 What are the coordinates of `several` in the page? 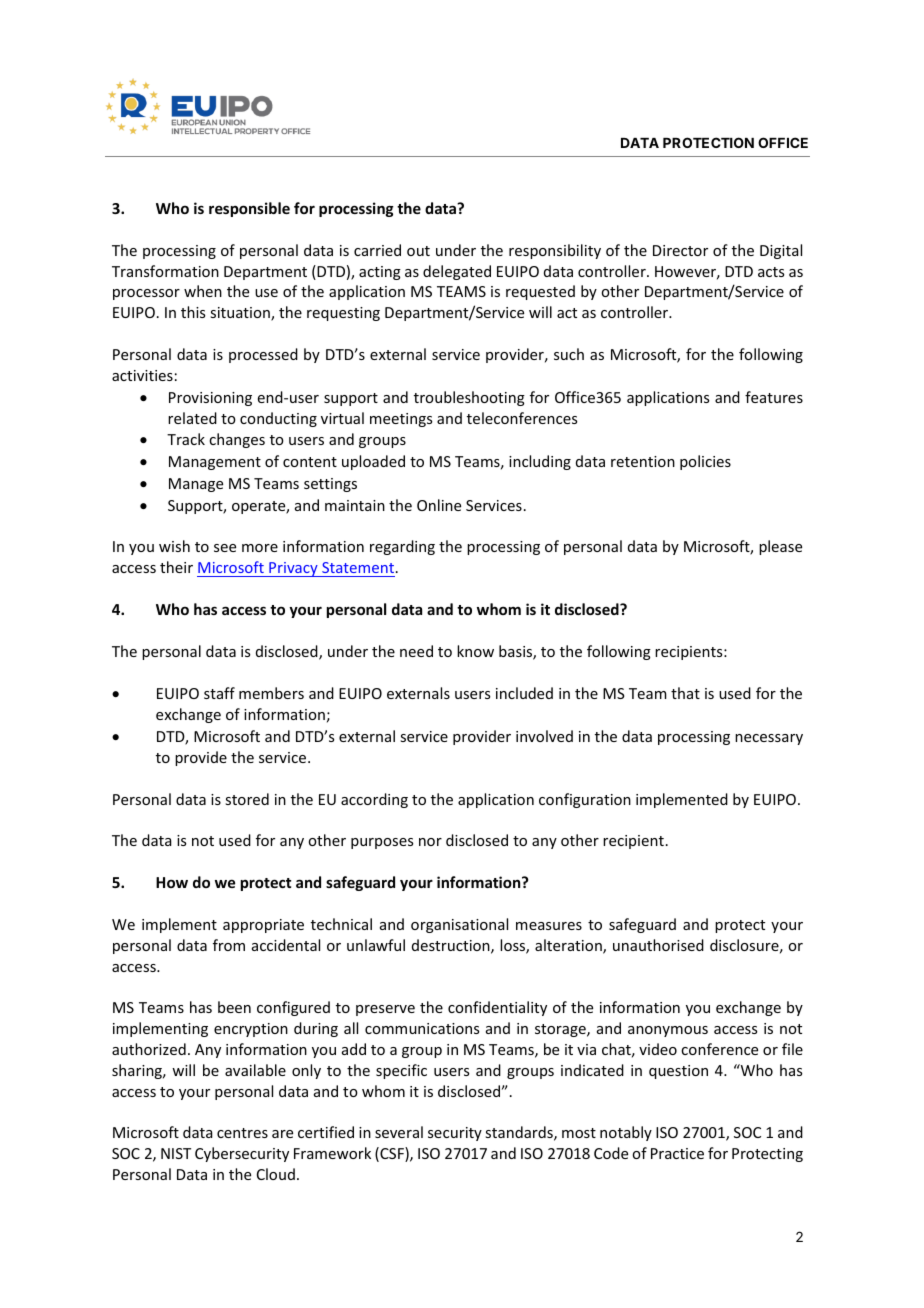 It's located at (399, 1132).
